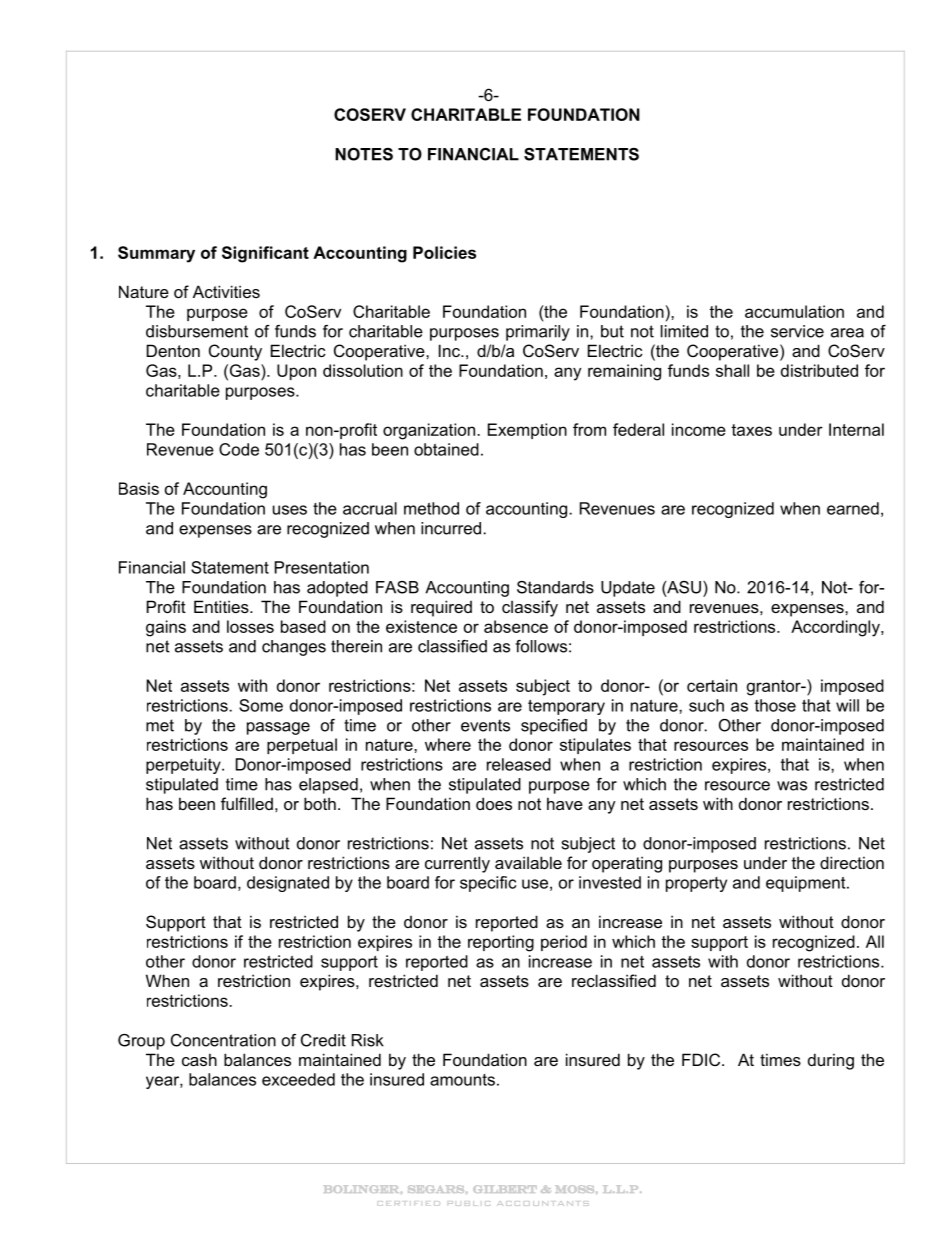 This document has height=1233, width=952. Describe the element at coordinates (775, 688) in the document. I see `grantor` at that location.
